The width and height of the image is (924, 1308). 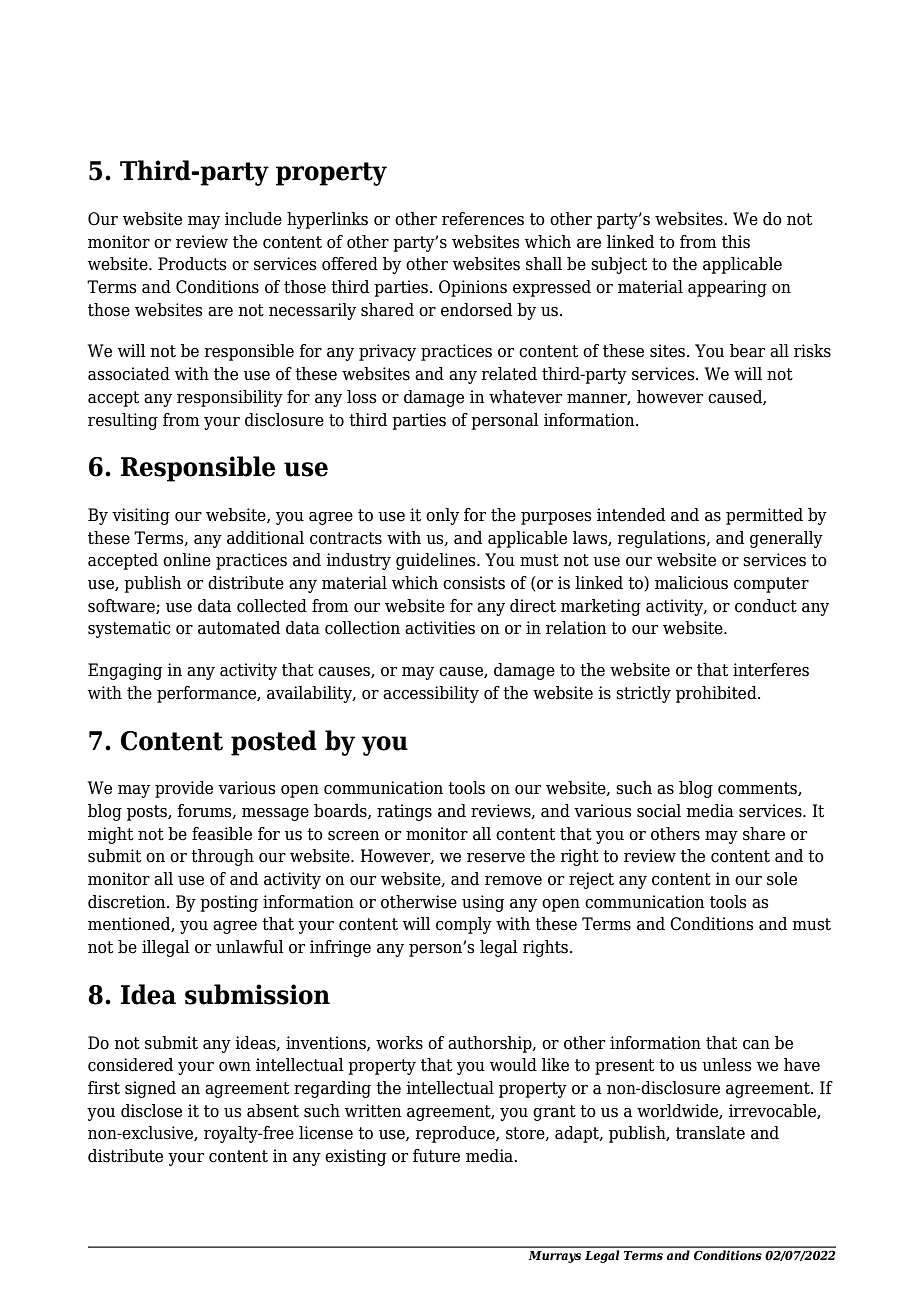 I want to click on Engaging, so click(x=125, y=671).
